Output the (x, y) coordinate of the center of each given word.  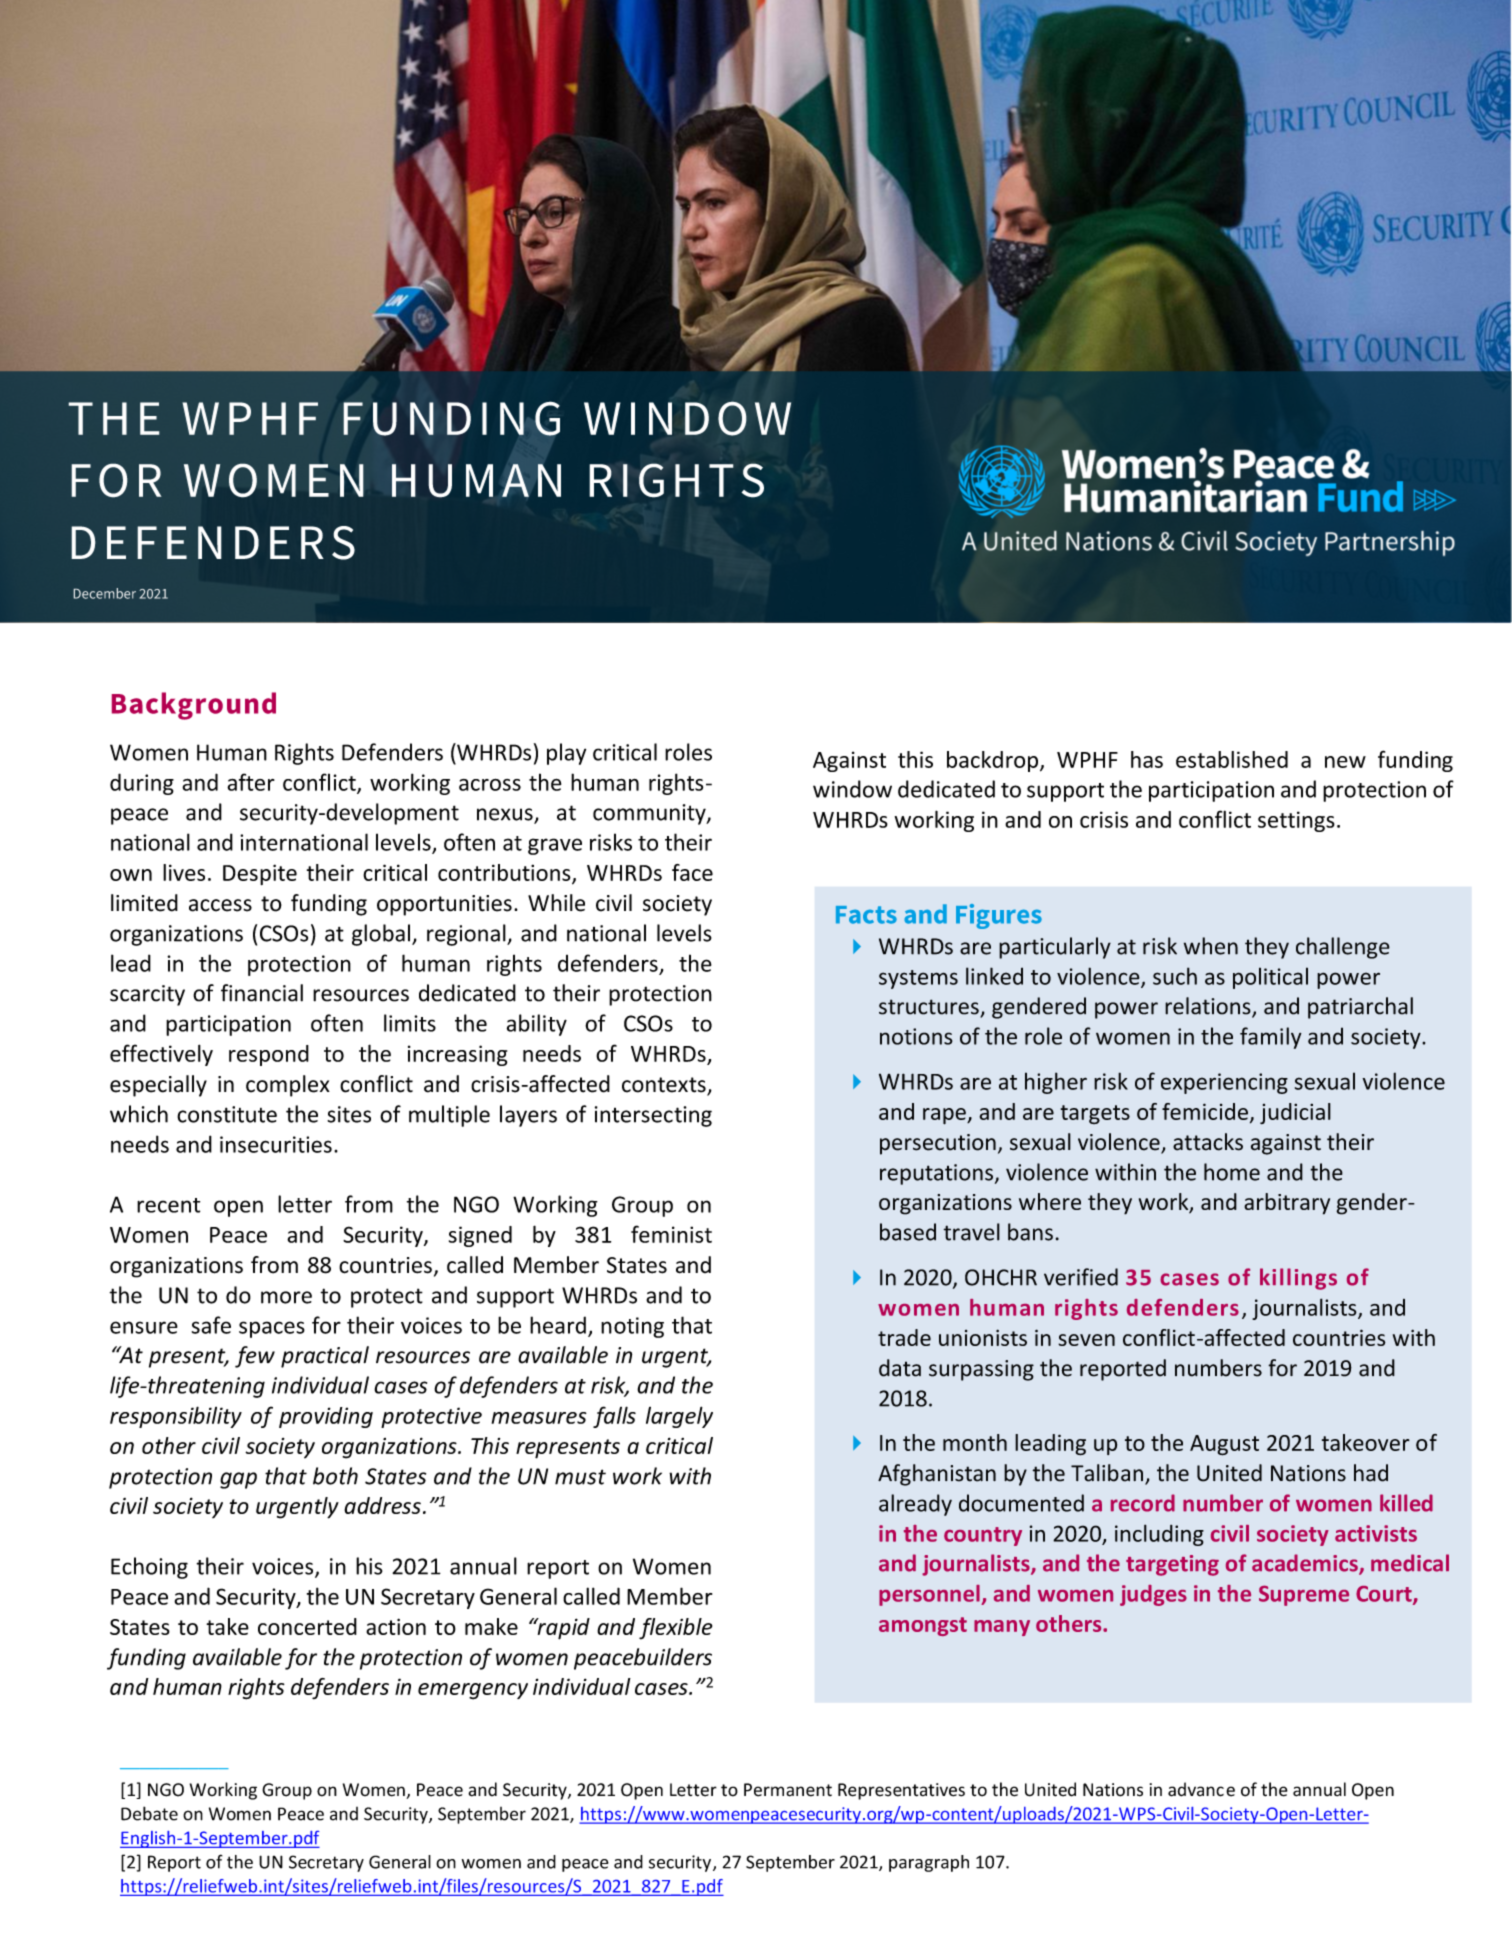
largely (679, 1417)
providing (326, 1417)
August (1224, 1445)
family (1271, 1038)
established (1232, 759)
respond (269, 1055)
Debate (149, 1813)
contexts (665, 1086)
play (566, 754)
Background (194, 706)
